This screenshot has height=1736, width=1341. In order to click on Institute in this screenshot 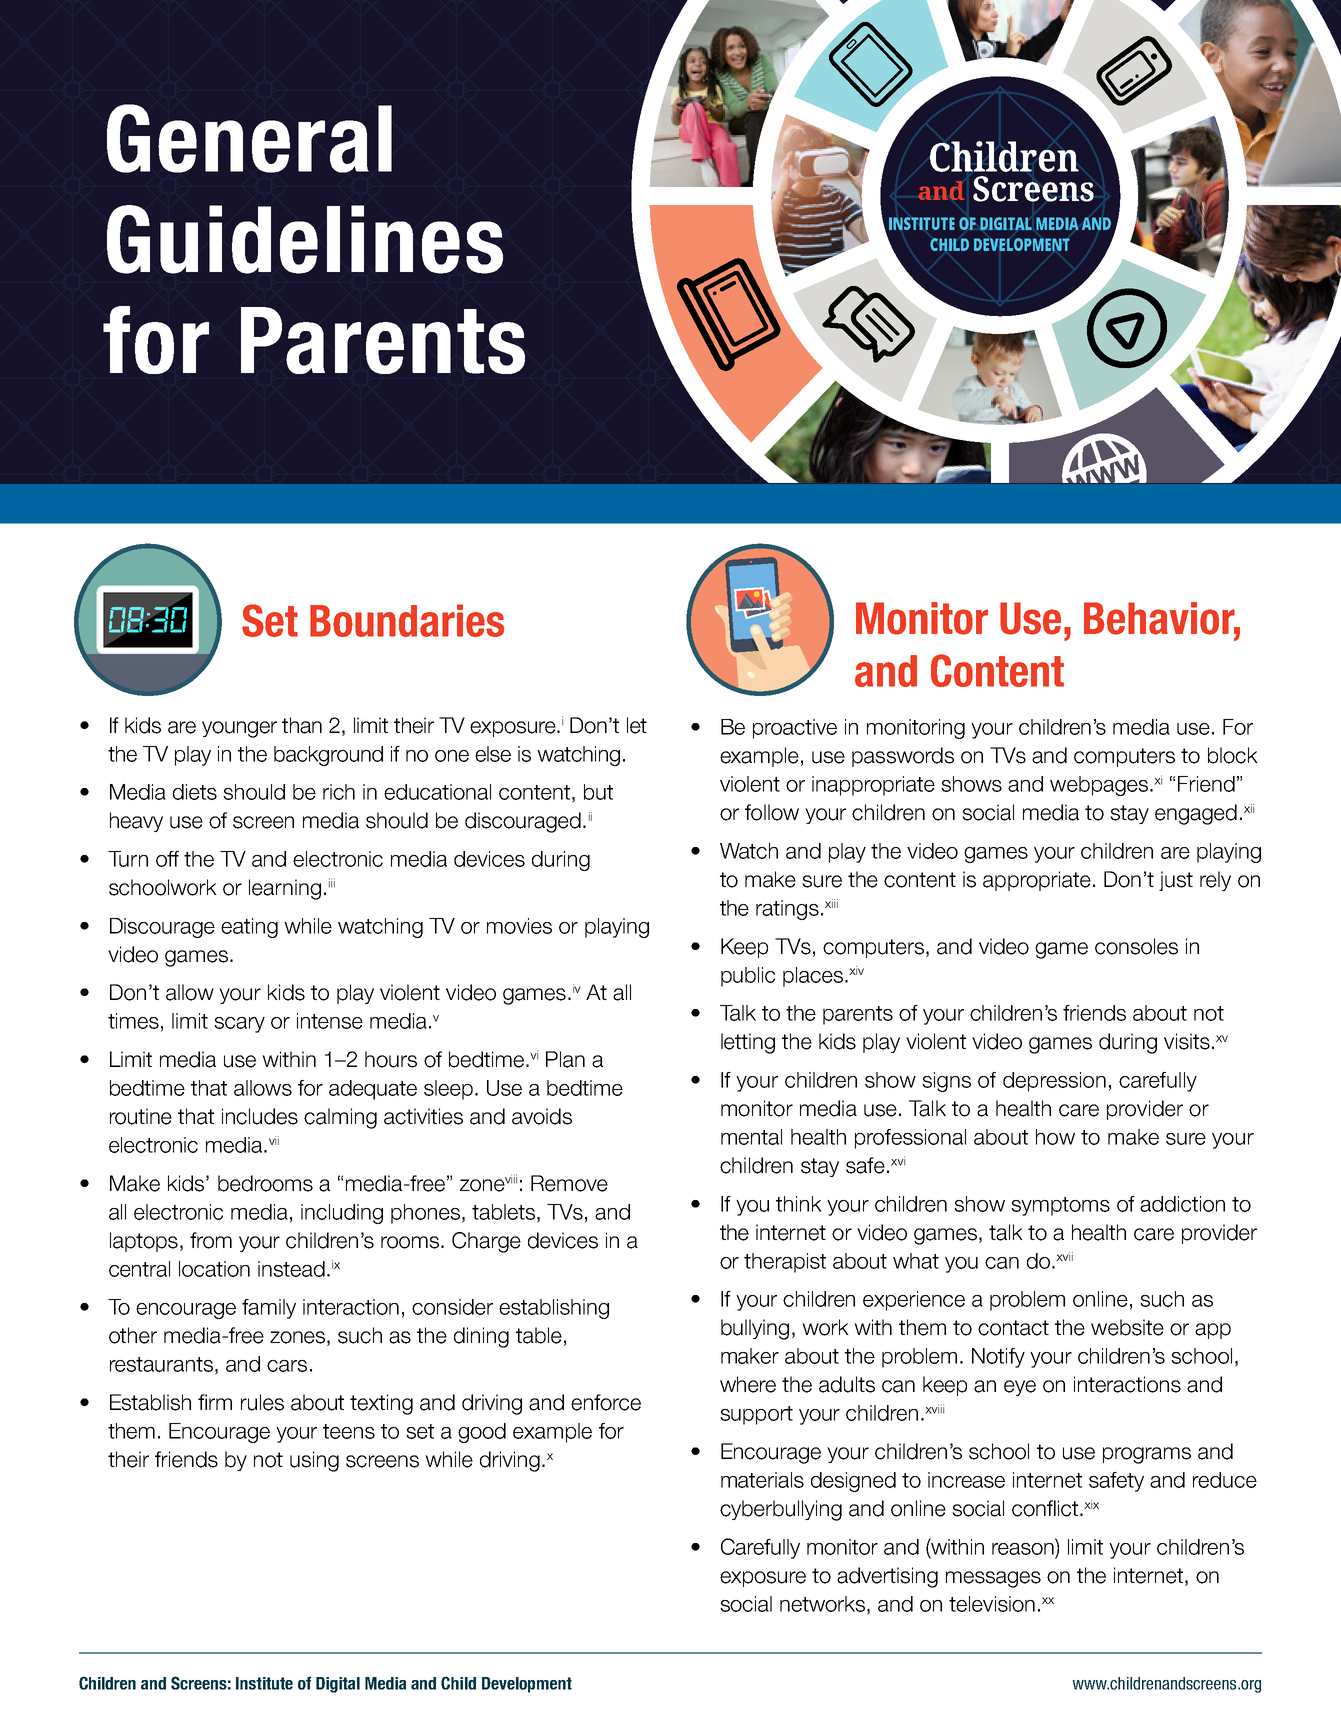, I will do `click(264, 1683)`.
